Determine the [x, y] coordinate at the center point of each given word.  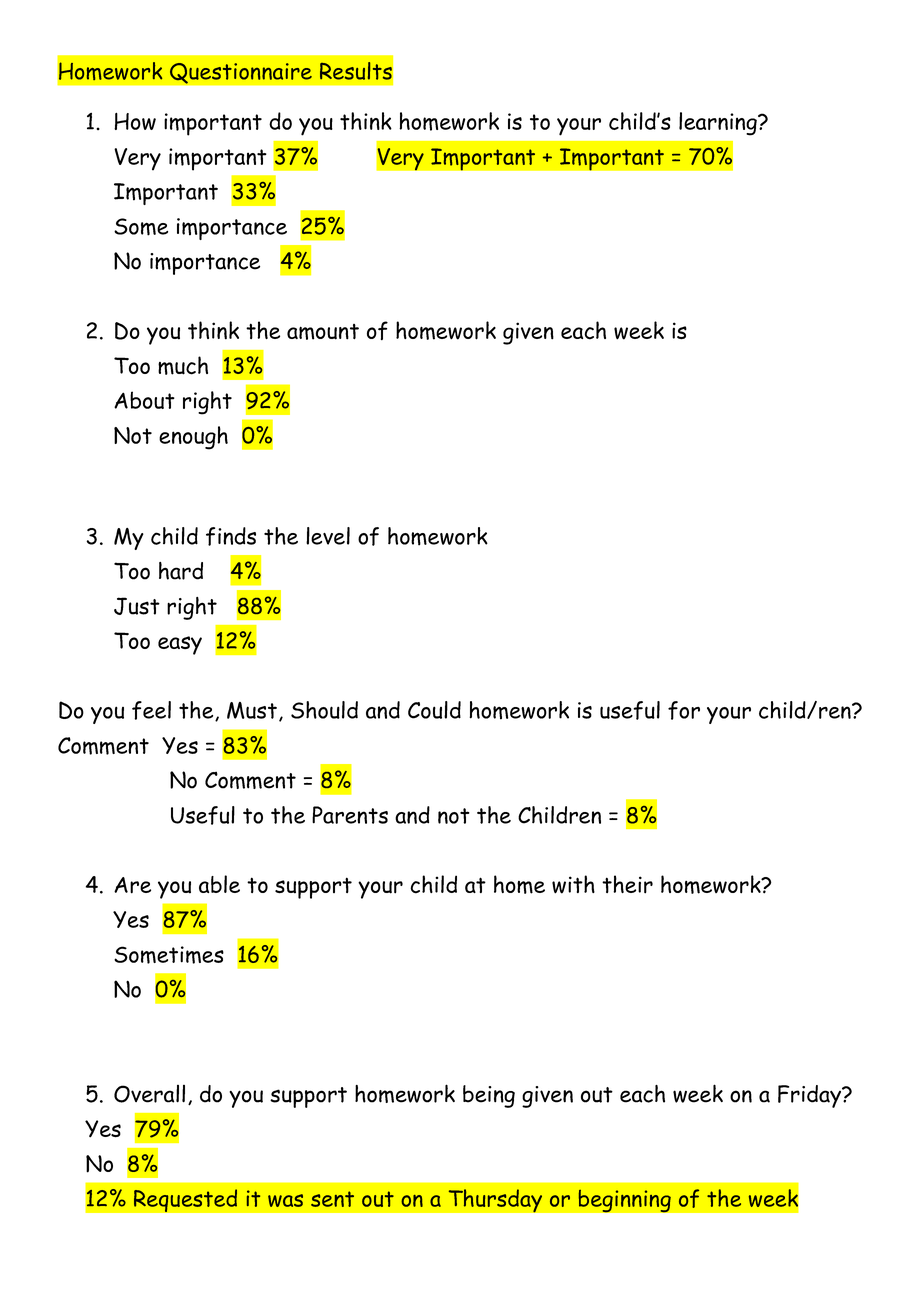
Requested [185, 1200]
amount [323, 332]
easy [180, 645]
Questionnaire [240, 73]
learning [719, 124]
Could [434, 710]
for [684, 710]
